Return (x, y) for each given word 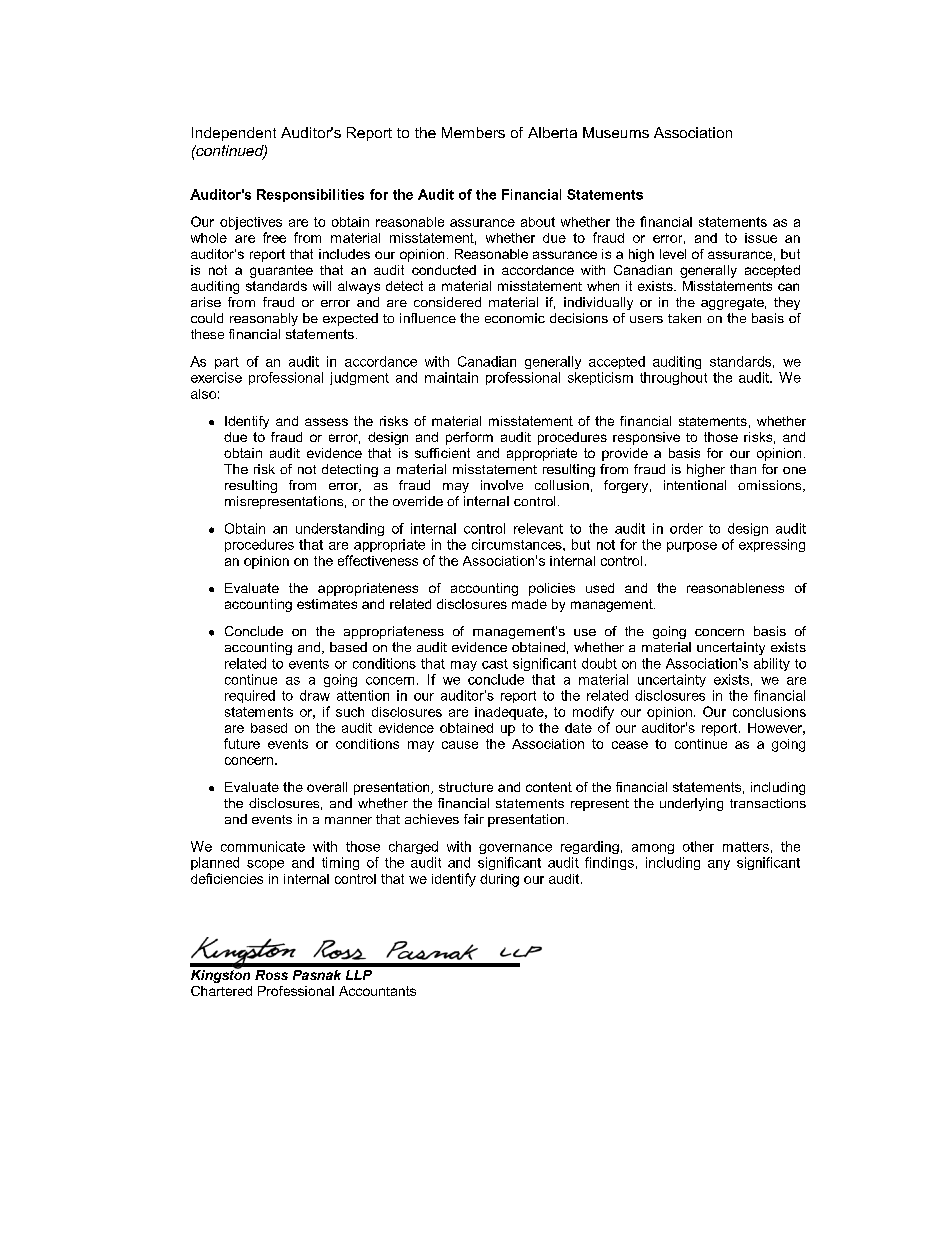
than (743, 469)
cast (495, 664)
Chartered (221, 991)
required (250, 696)
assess (326, 422)
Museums (616, 132)
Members (473, 132)
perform (469, 438)
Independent (234, 134)
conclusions (769, 712)
